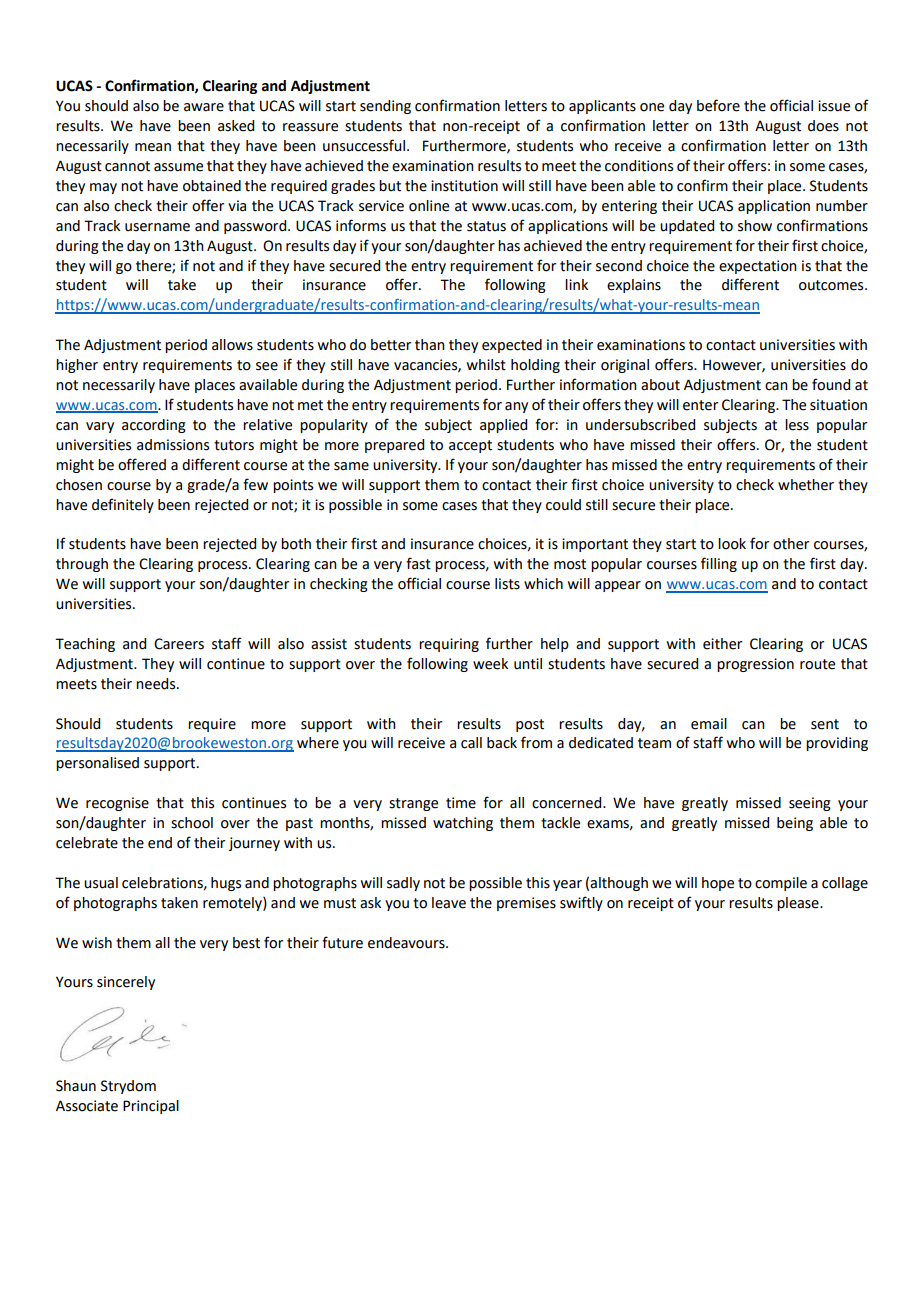 The width and height of the document is (924, 1308). I want to click on allows, so click(232, 345).
